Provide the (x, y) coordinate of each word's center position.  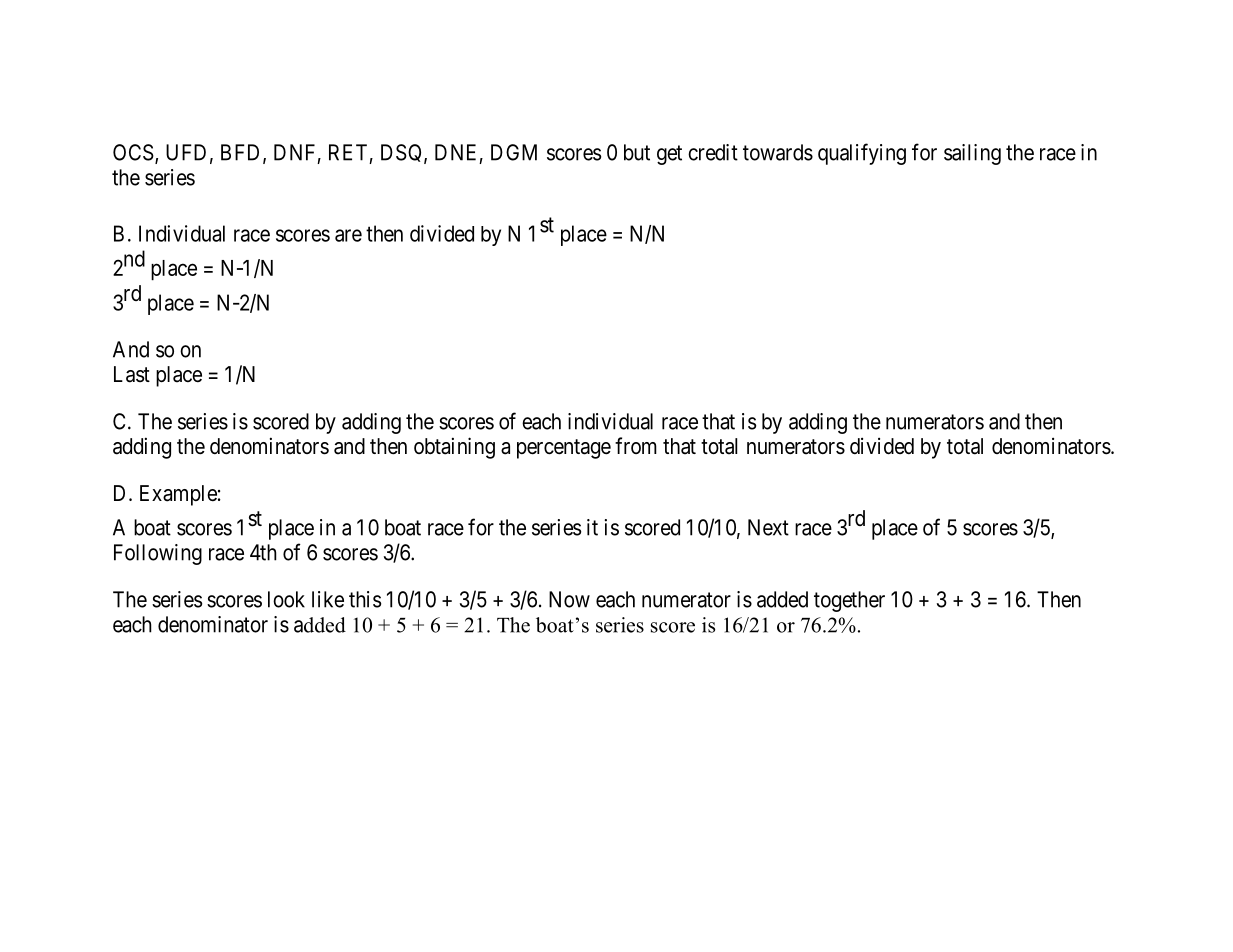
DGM (514, 152)
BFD (242, 153)
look (286, 599)
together (849, 601)
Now (569, 599)
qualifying (862, 154)
